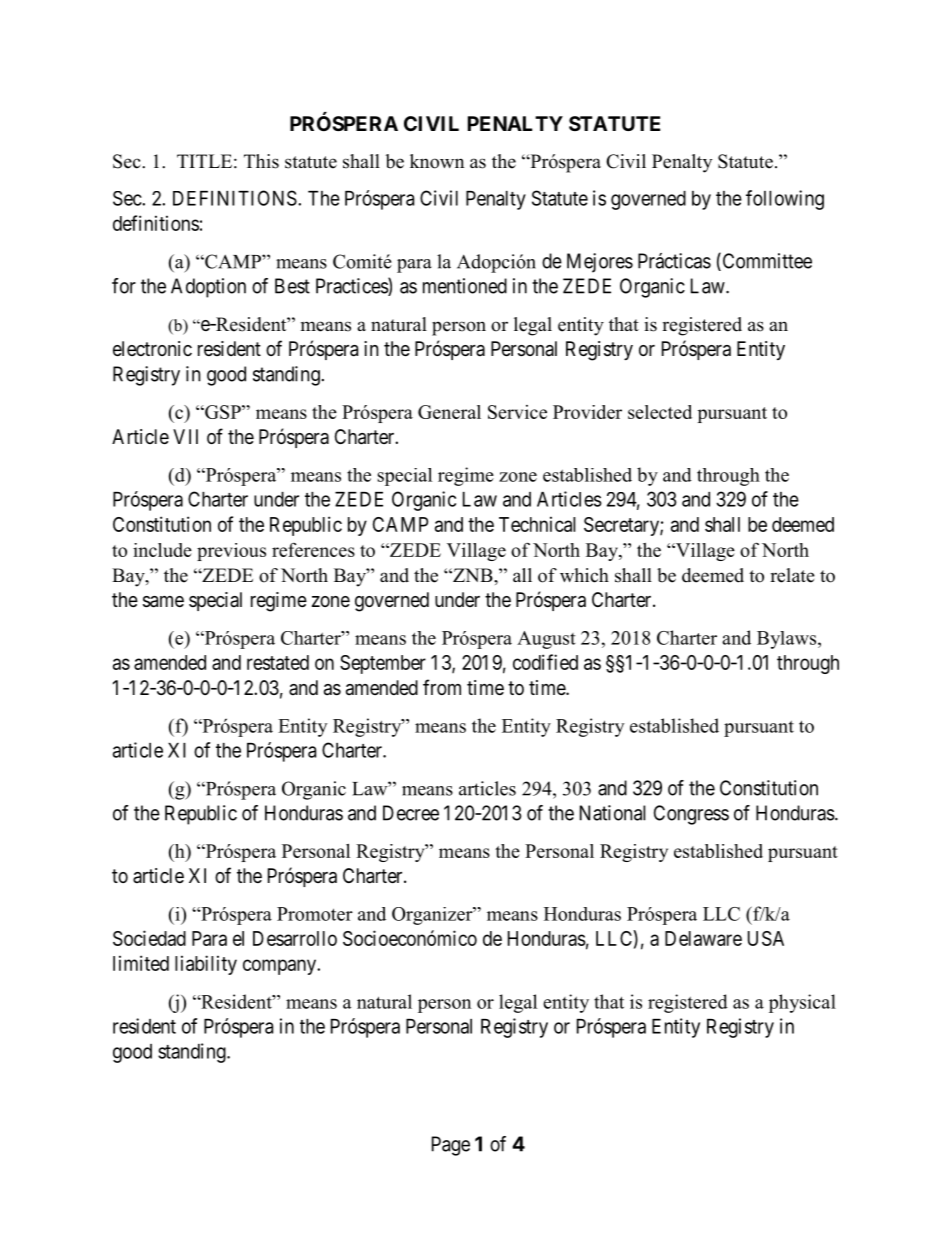 This screenshot has height=1233, width=952. I want to click on Congress, so click(691, 815).
